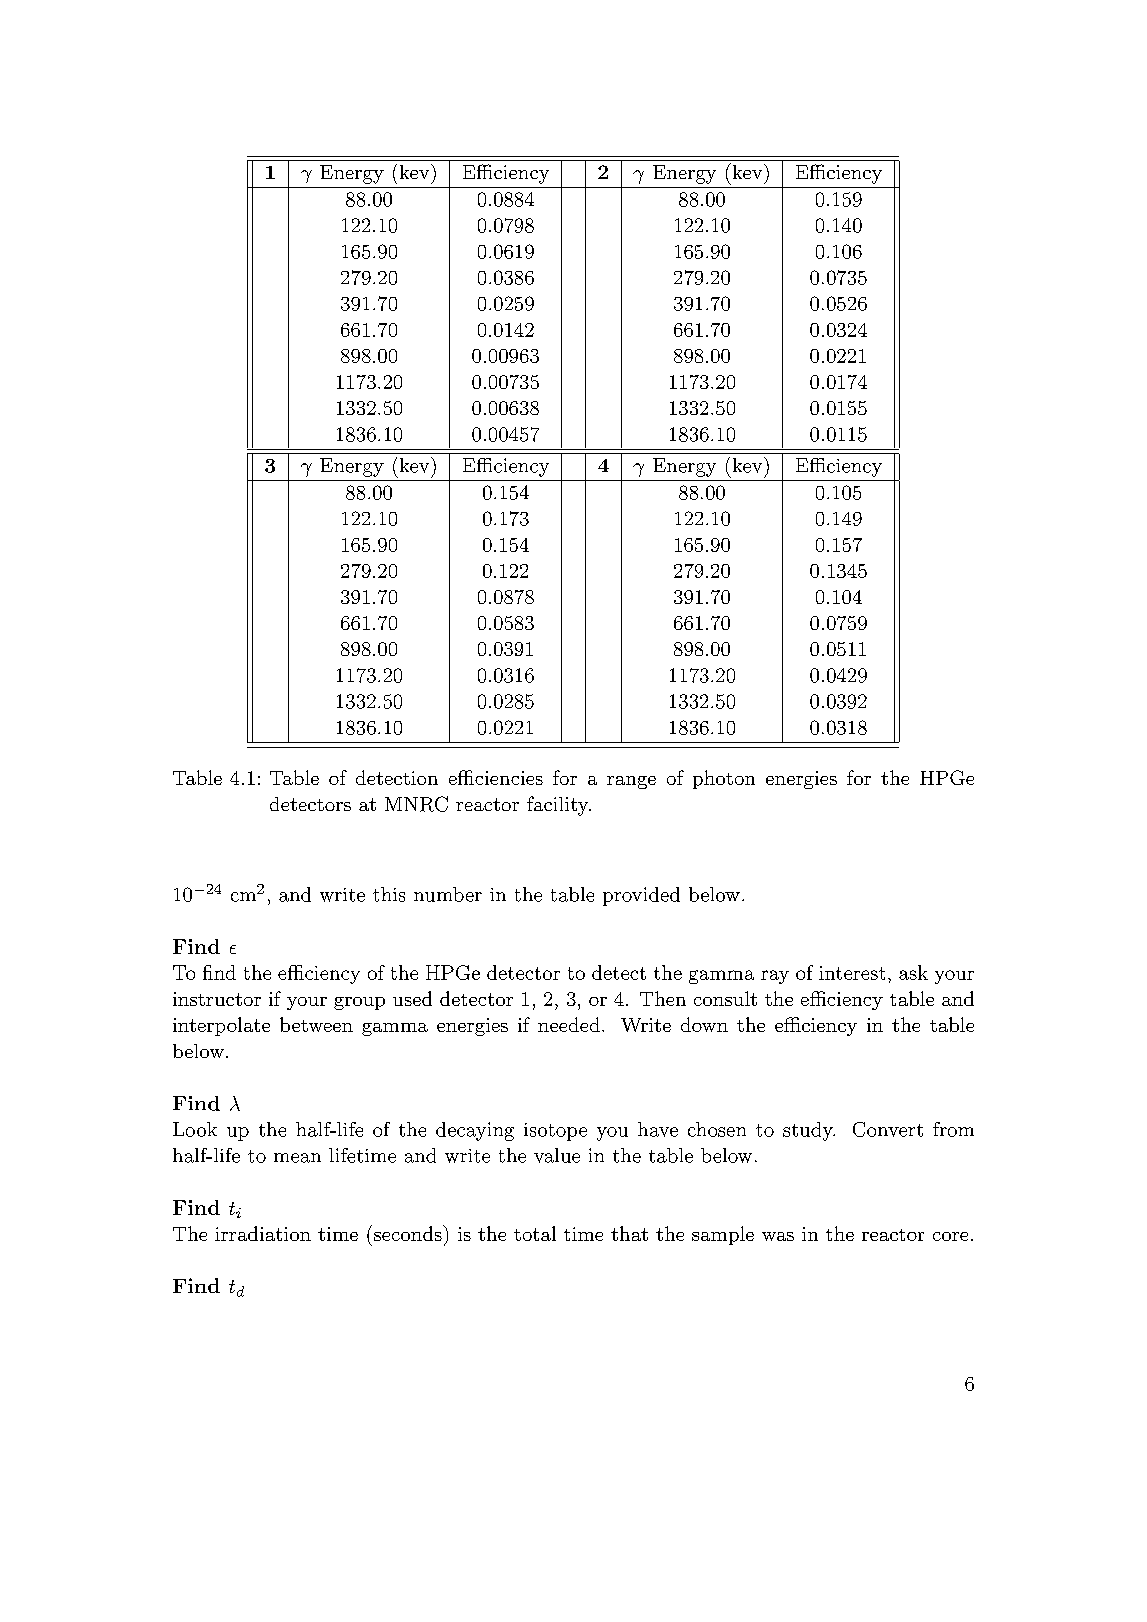  Describe the element at coordinates (316, 1024) in the screenshot. I see `between` at that location.
